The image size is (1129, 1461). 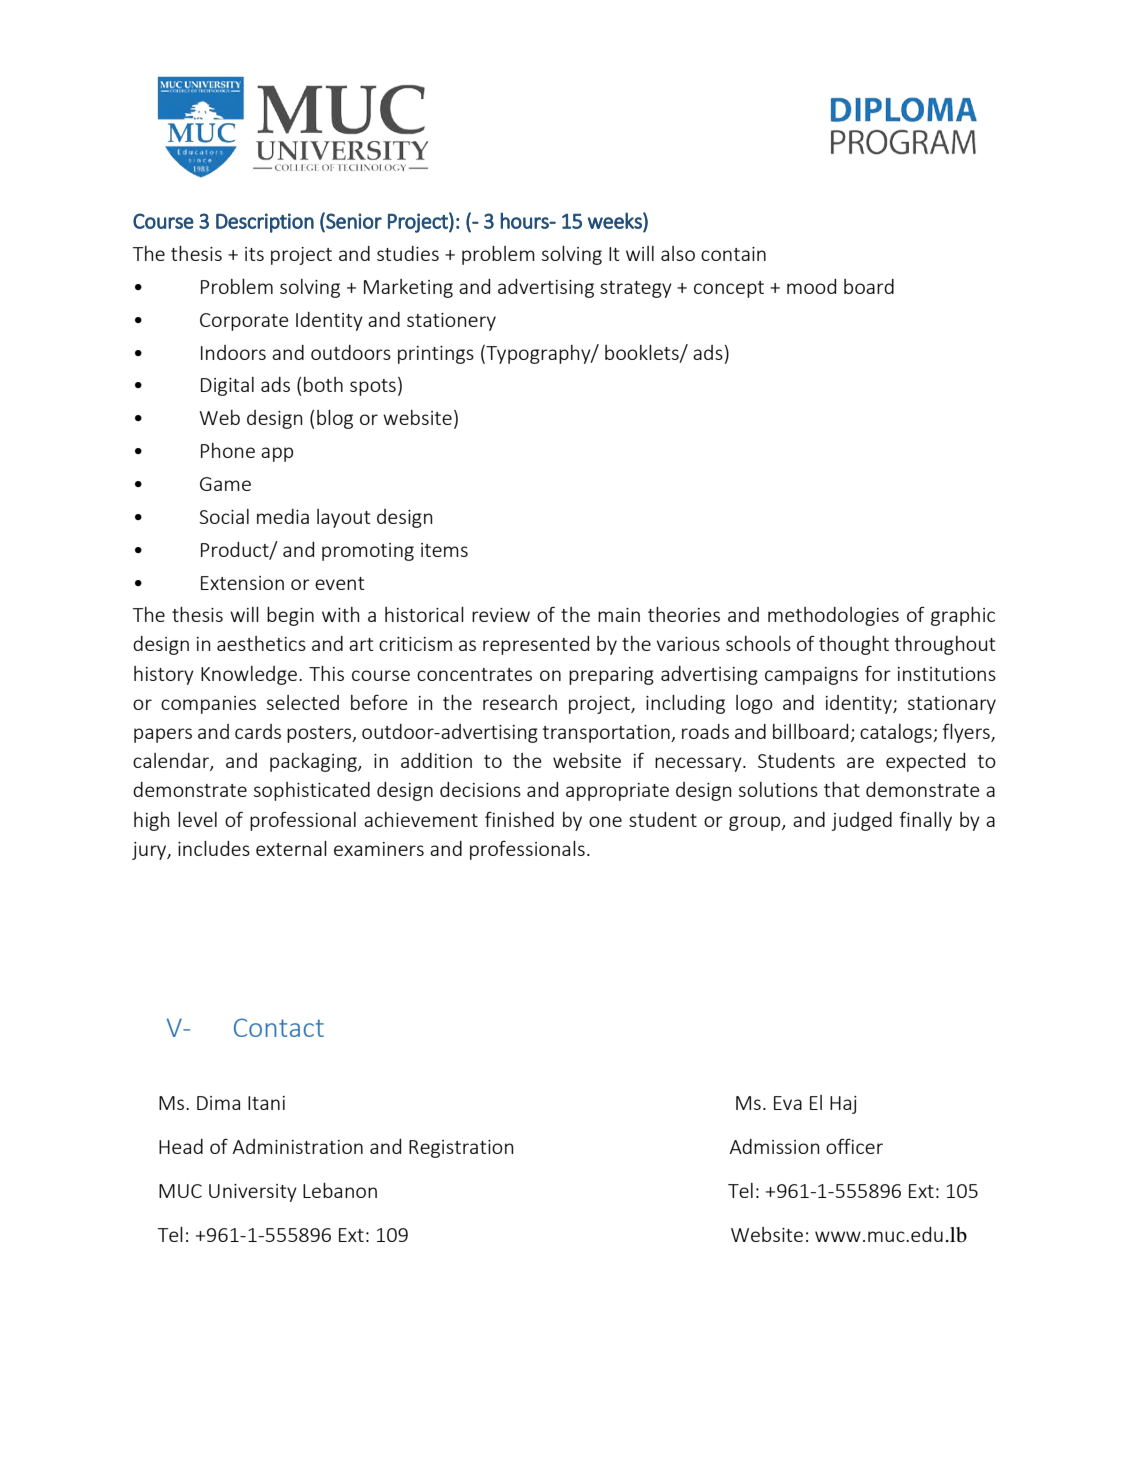 What do you see at coordinates (461, 1149) in the page?
I see `Registration` at bounding box center [461, 1149].
